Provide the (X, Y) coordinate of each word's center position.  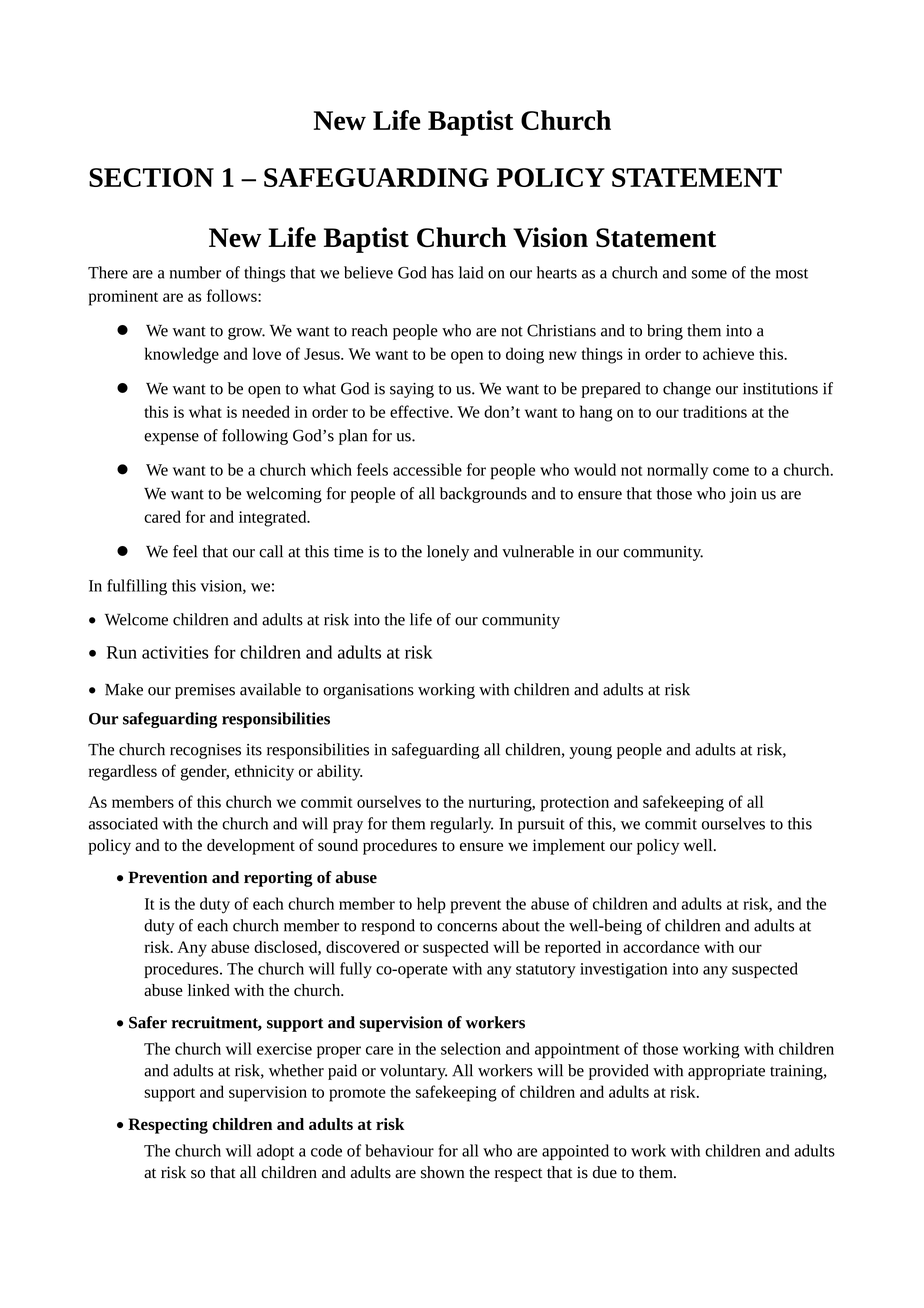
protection (575, 804)
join (743, 495)
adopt (275, 1152)
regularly (461, 825)
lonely (448, 553)
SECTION (151, 177)
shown (443, 1172)
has (442, 272)
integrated (274, 518)
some (709, 274)
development (251, 847)
